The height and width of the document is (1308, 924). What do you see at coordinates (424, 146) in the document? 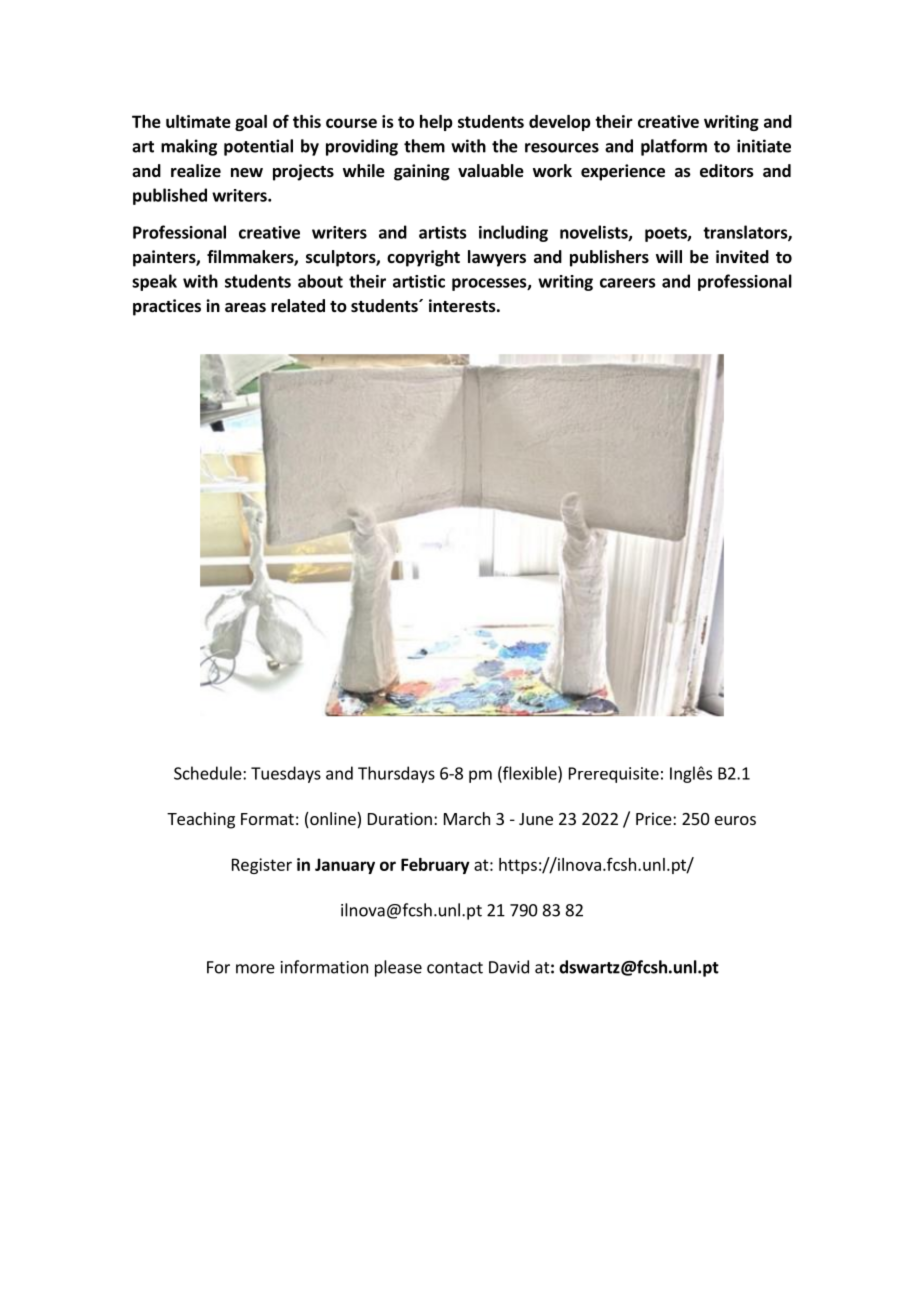
I see `them` at bounding box center [424, 146].
